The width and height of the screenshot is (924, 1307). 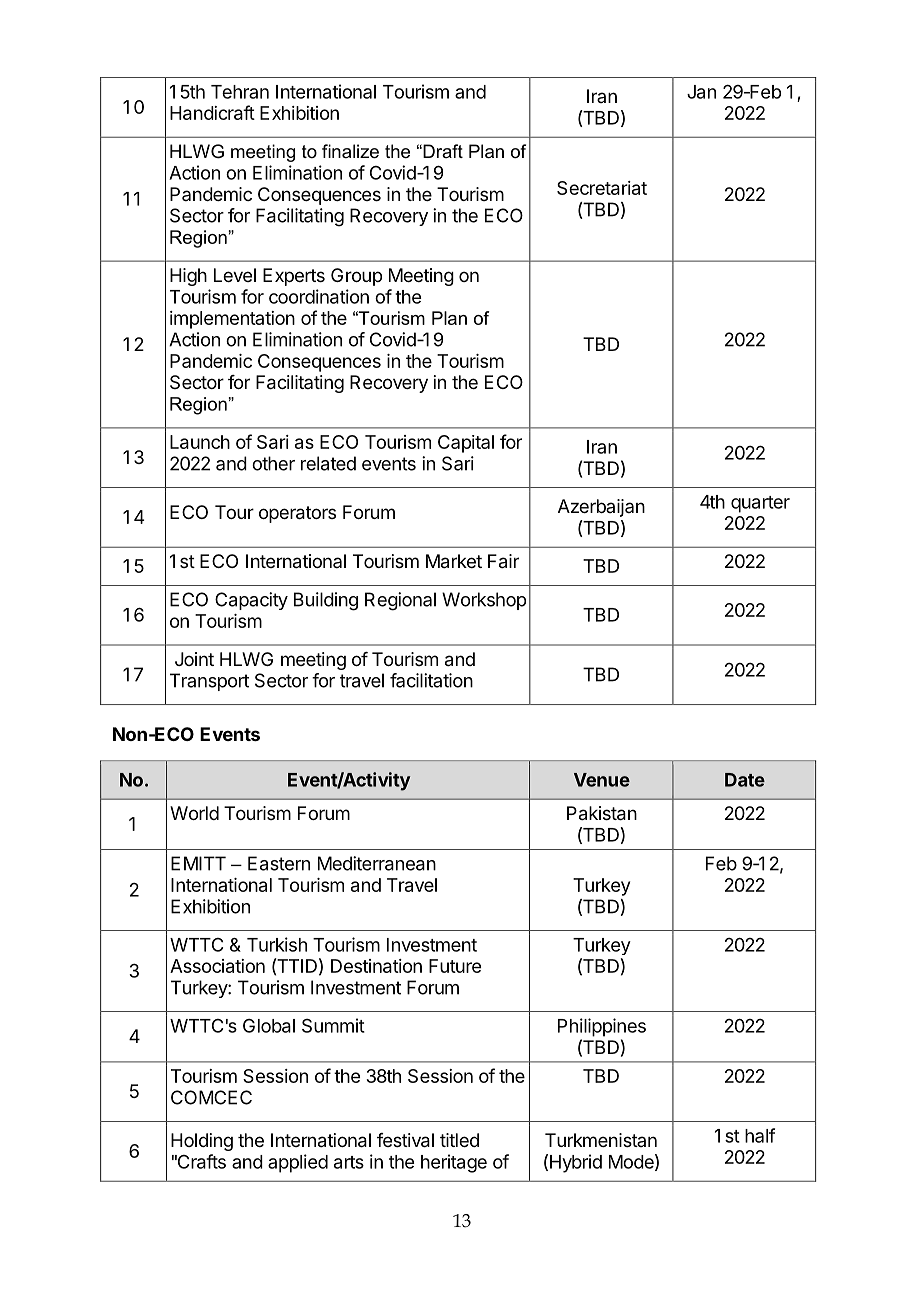 What do you see at coordinates (602, 188) in the screenshot?
I see `Secretariat` at bounding box center [602, 188].
